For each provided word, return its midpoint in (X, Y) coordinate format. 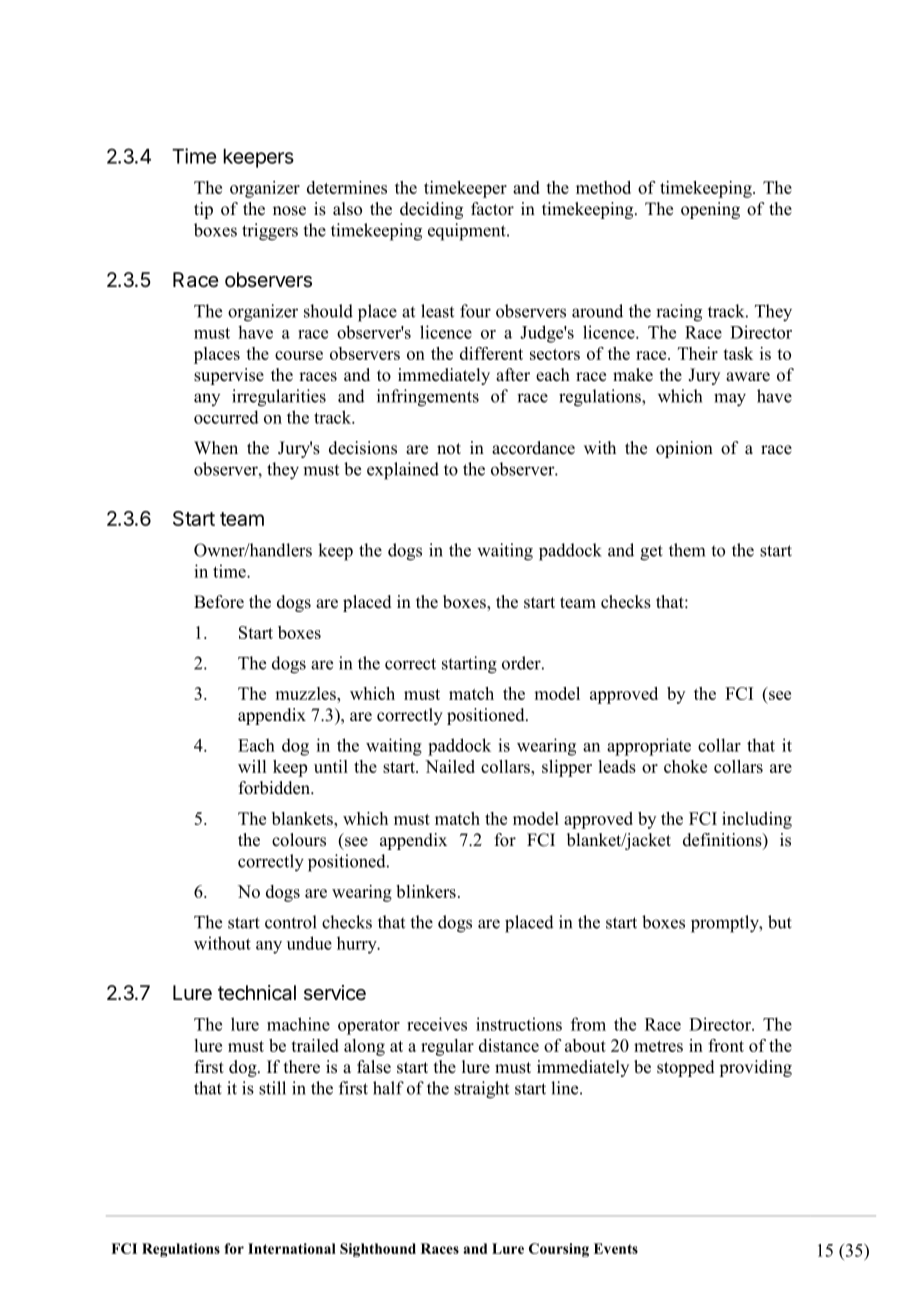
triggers (270, 232)
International (292, 1248)
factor (492, 209)
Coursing (559, 1250)
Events (616, 1248)
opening (710, 210)
